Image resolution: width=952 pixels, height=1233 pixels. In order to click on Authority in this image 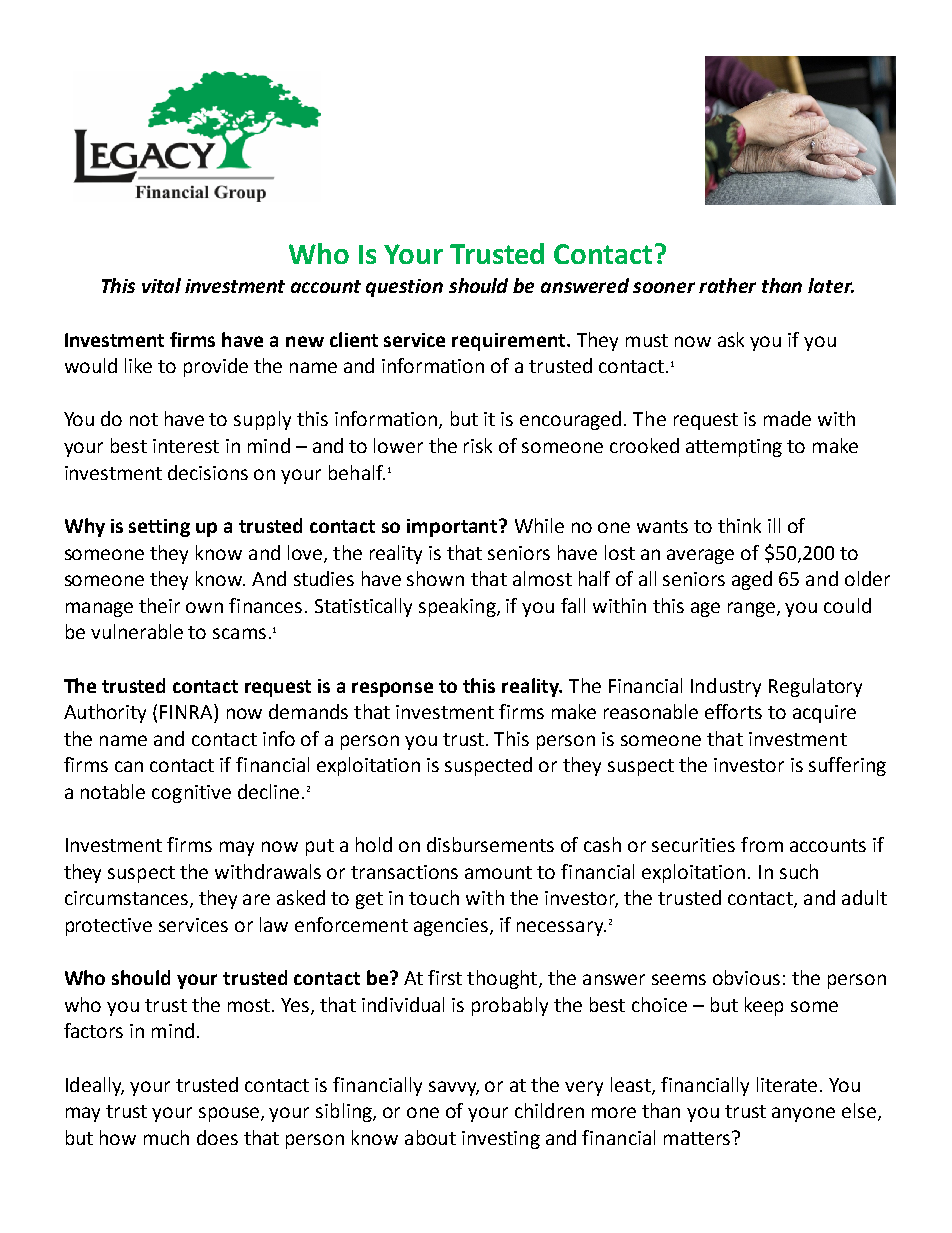, I will do `click(105, 713)`.
